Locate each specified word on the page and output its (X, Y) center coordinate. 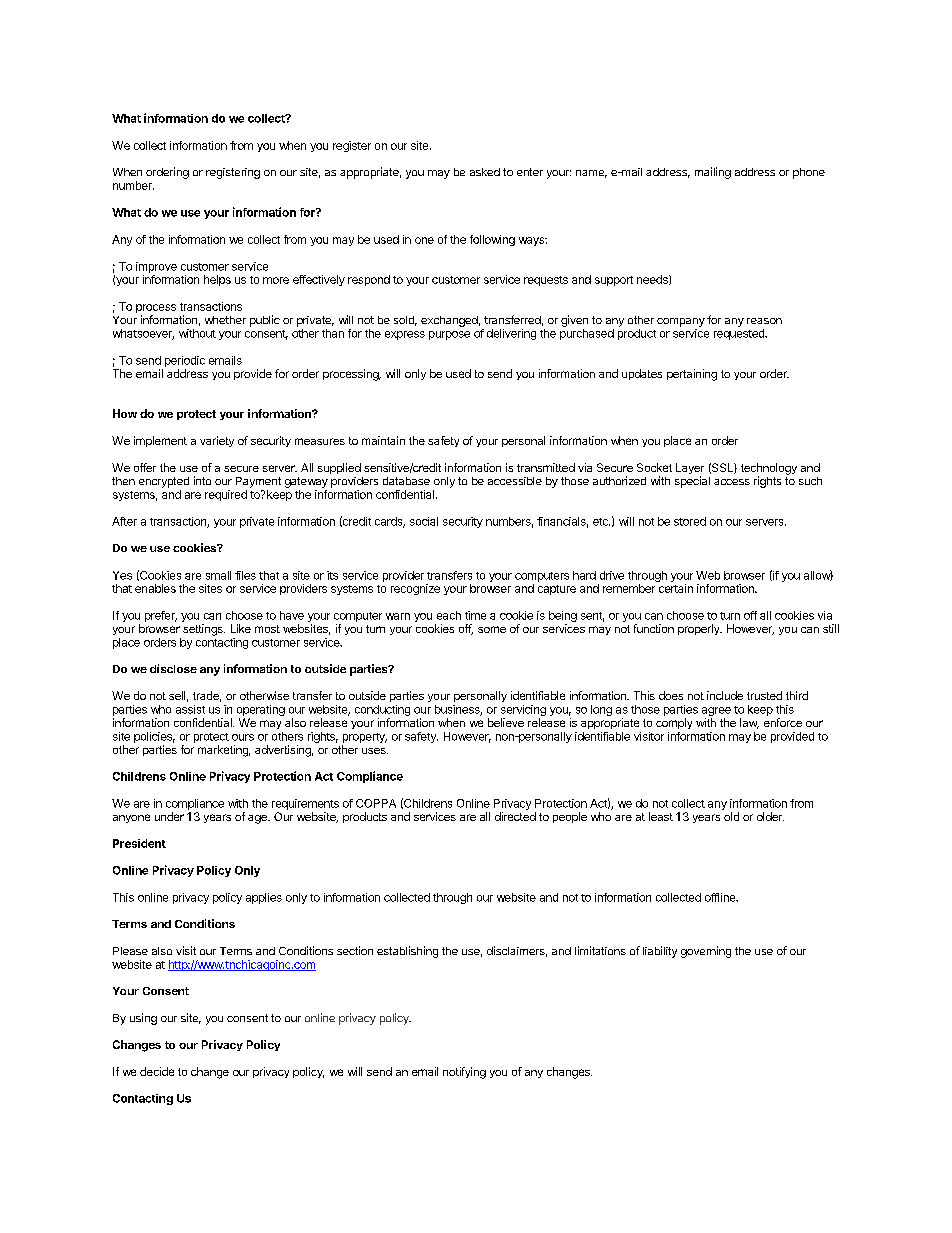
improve (156, 267)
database (406, 481)
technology (769, 470)
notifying (464, 1073)
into (202, 480)
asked (485, 172)
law (749, 723)
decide (157, 1071)
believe (506, 722)
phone (809, 173)
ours (243, 737)
